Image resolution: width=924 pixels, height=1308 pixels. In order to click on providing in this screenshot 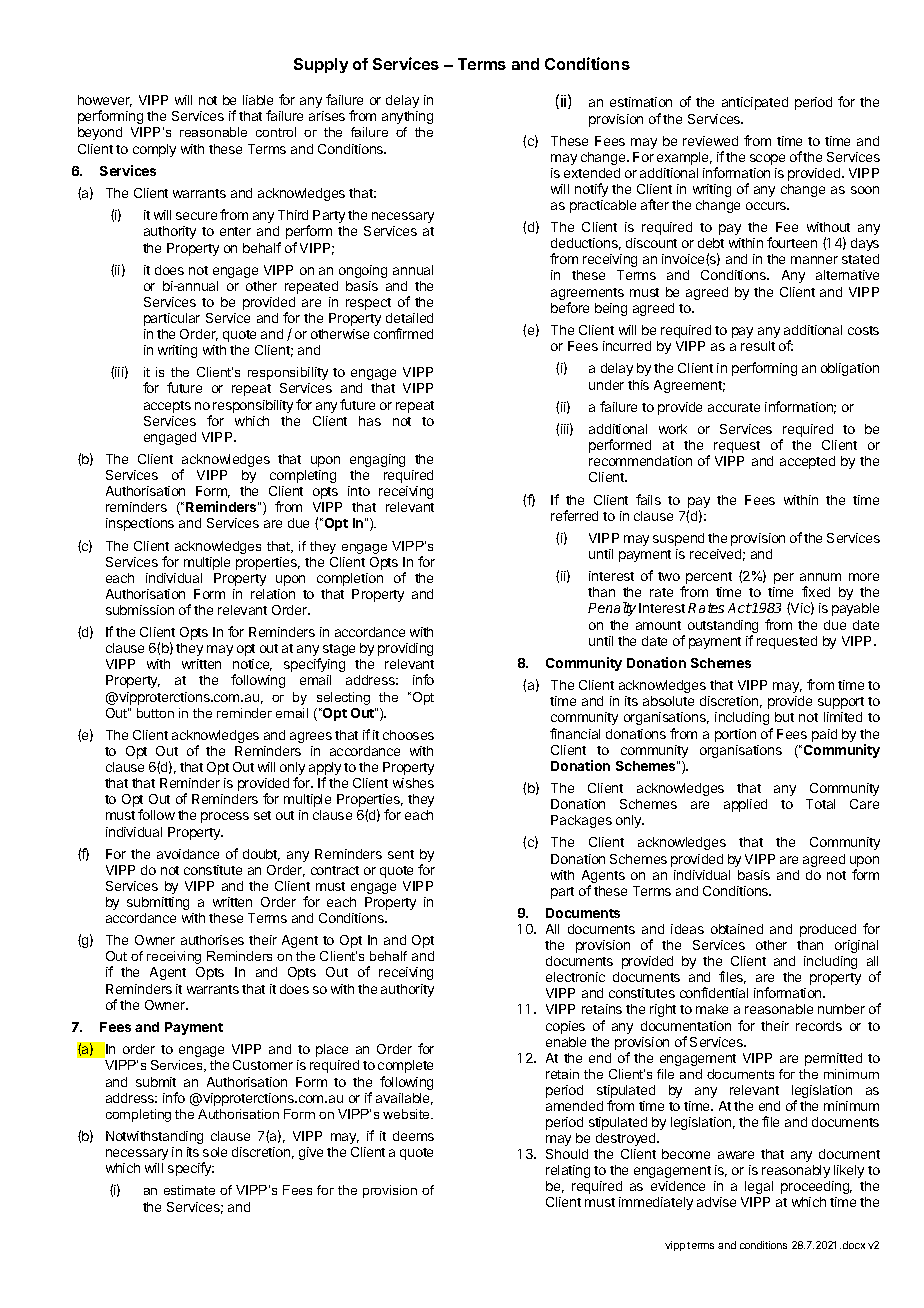, I will do `click(405, 649)`.
